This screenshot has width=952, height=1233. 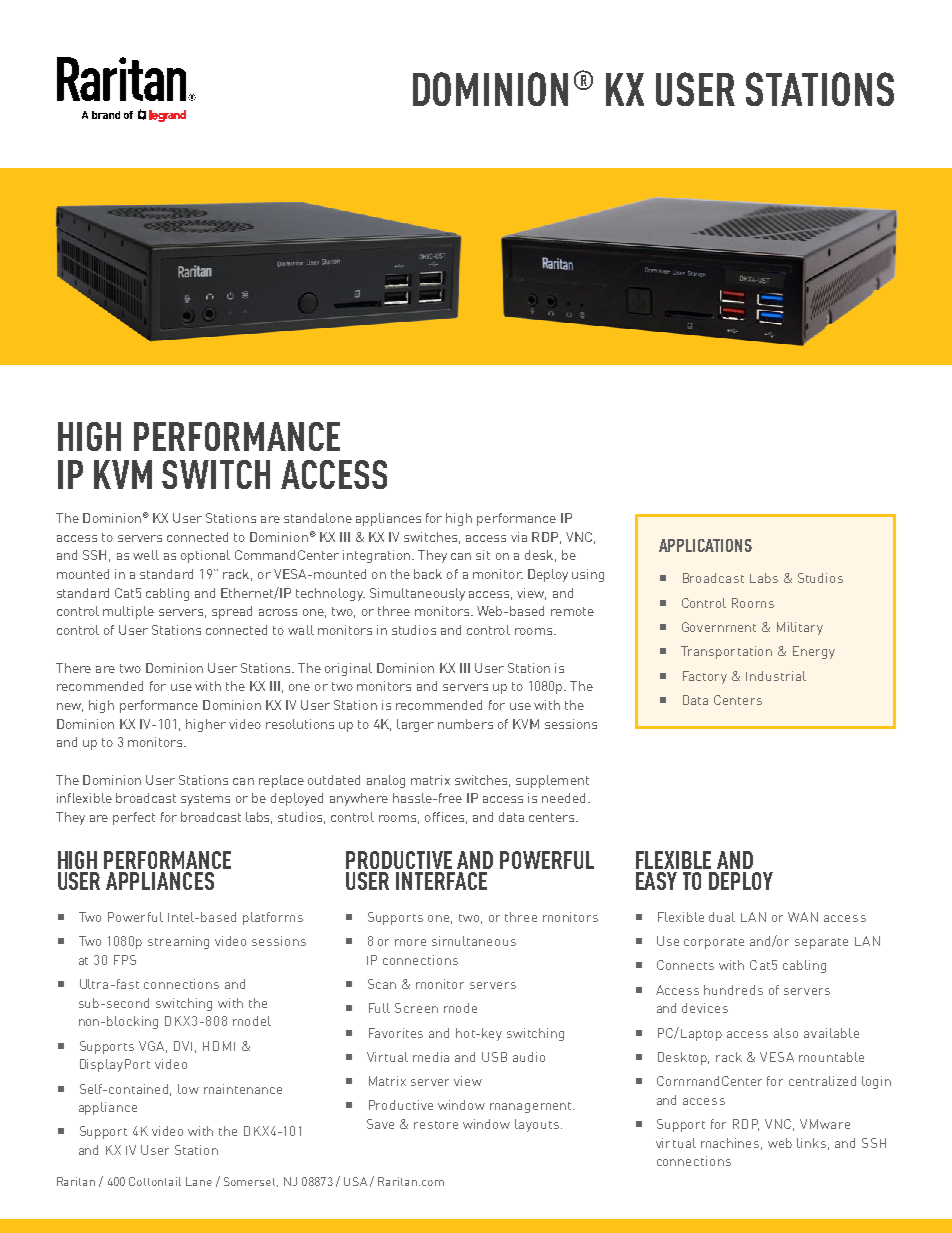 I want to click on INTERFACE, so click(x=441, y=881).
